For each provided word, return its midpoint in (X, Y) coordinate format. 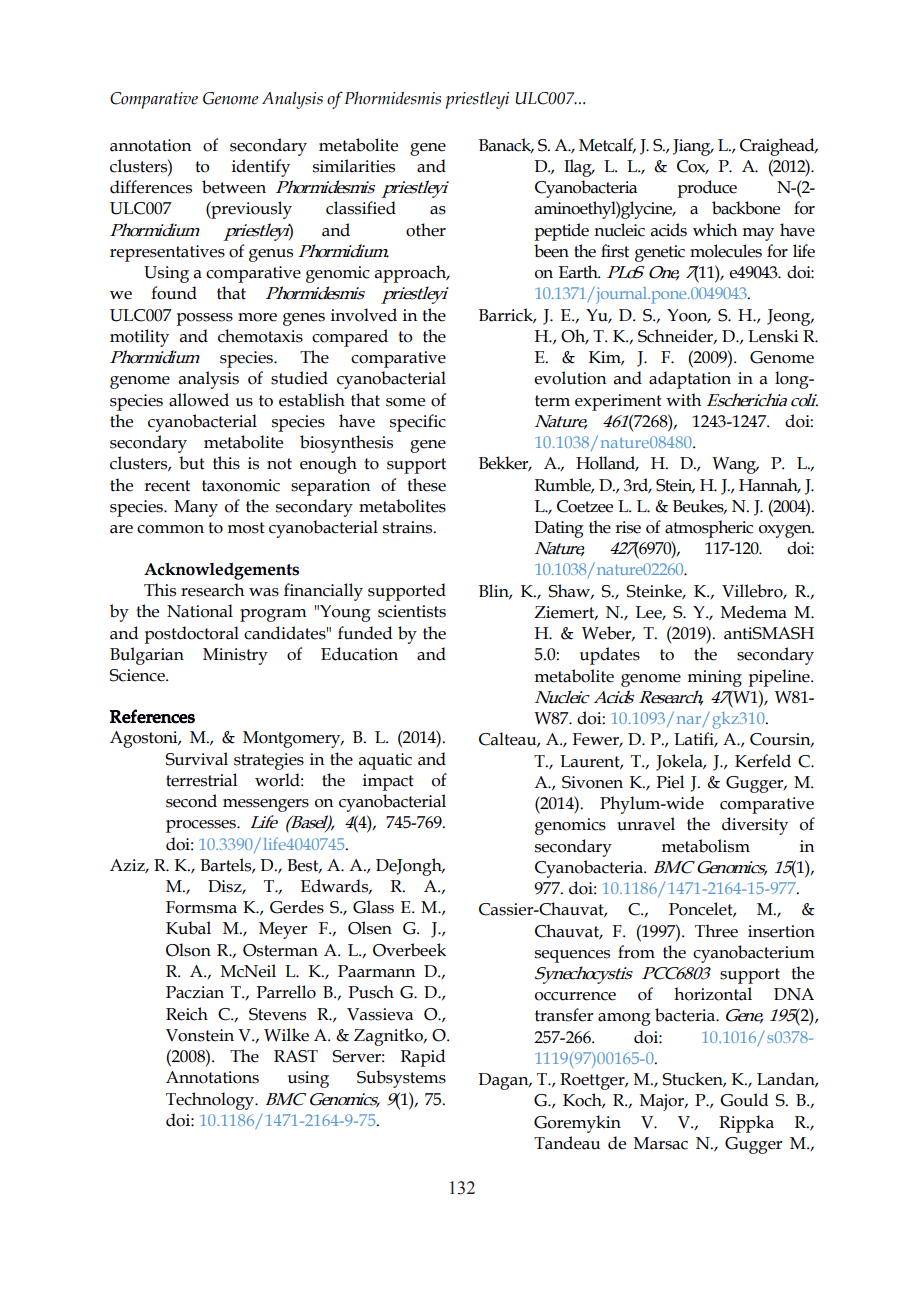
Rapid (423, 1058)
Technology (211, 1101)
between (234, 187)
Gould (744, 1100)
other (426, 230)
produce (707, 189)
